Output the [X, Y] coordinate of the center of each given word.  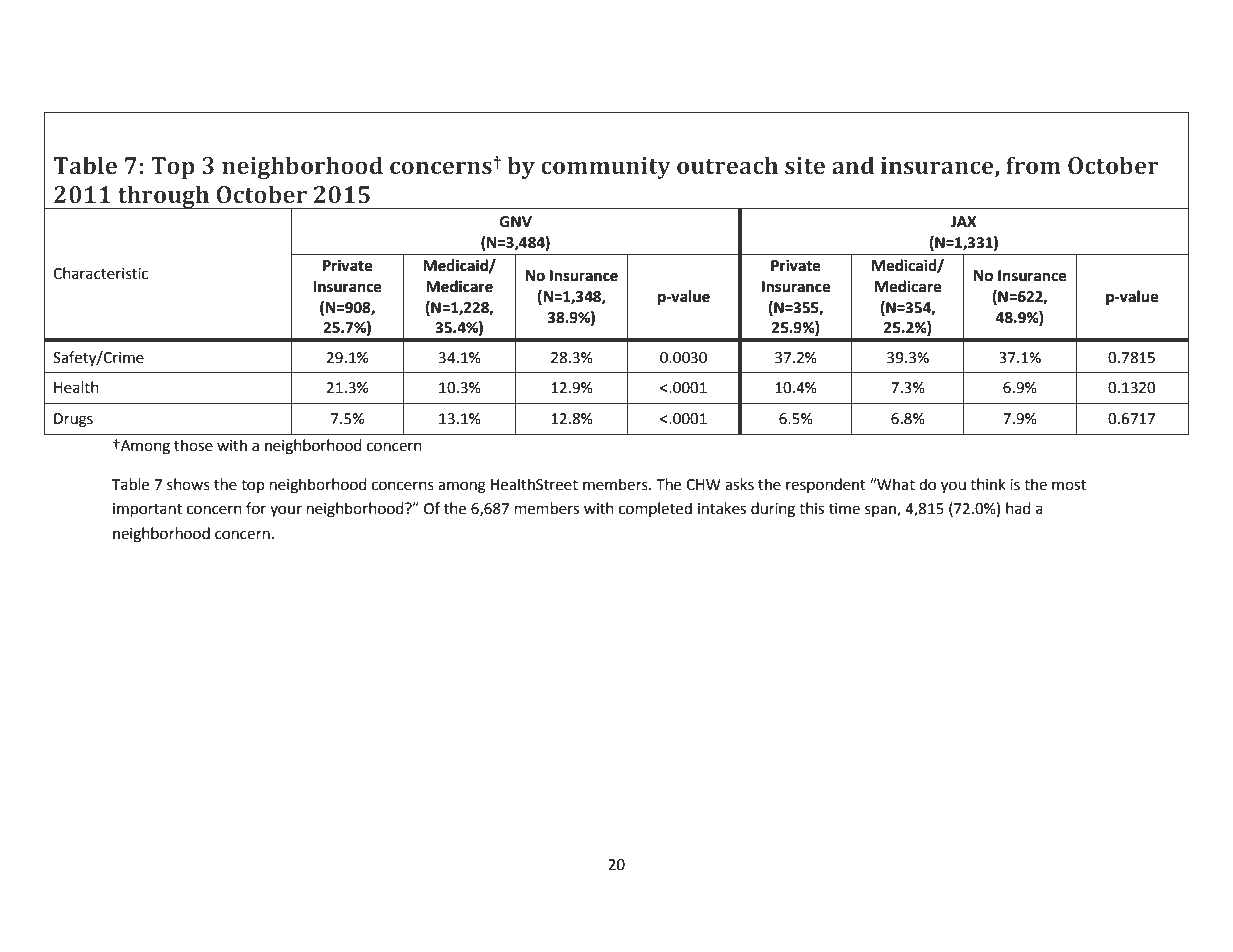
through [164, 197]
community [606, 168]
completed [655, 509]
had [1018, 508]
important [147, 510]
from [1033, 165]
